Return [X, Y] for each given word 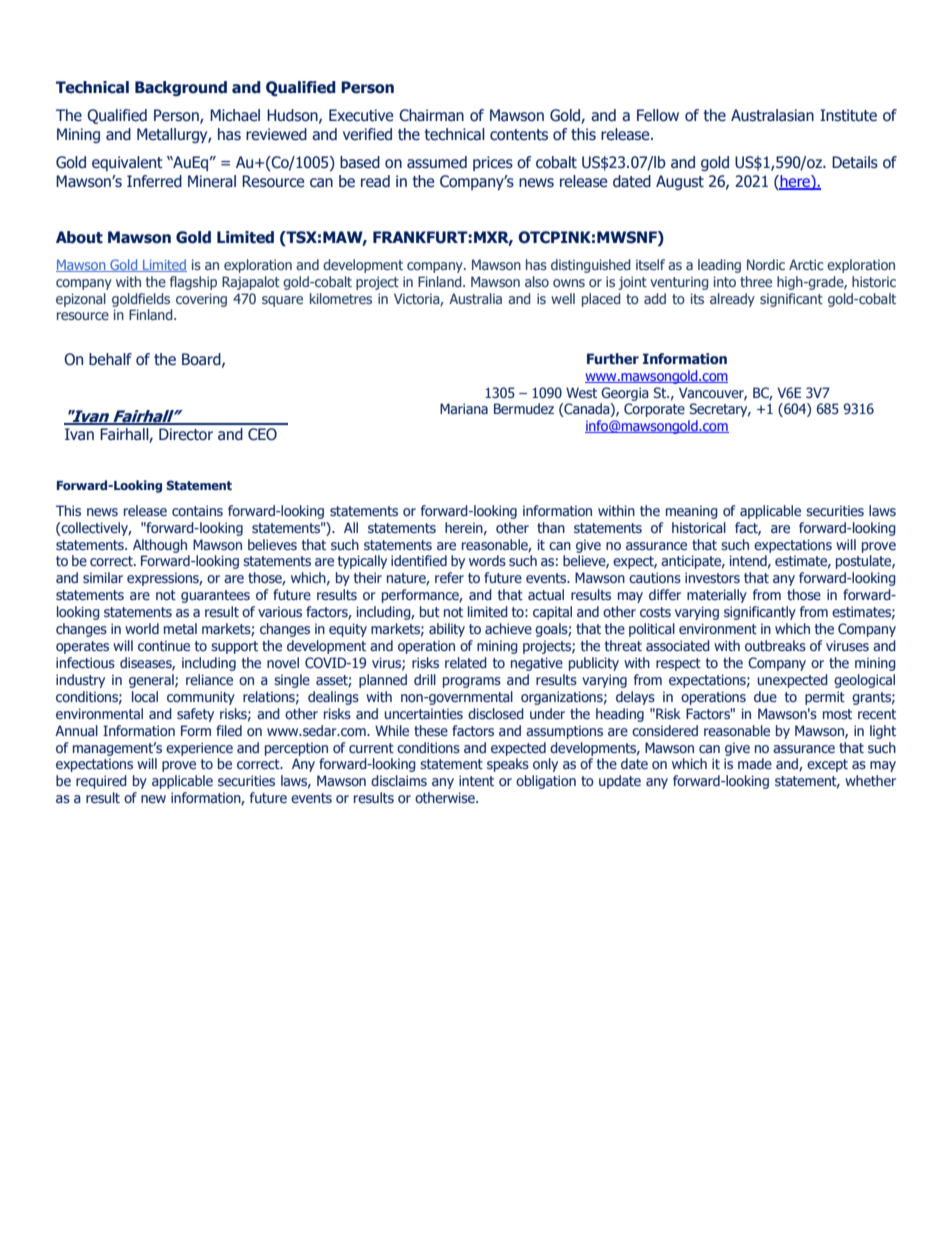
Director [186, 434]
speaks [508, 765]
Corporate [654, 410]
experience [199, 749]
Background [181, 88]
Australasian [772, 115]
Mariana [464, 408]
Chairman [431, 115]
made [755, 763]
